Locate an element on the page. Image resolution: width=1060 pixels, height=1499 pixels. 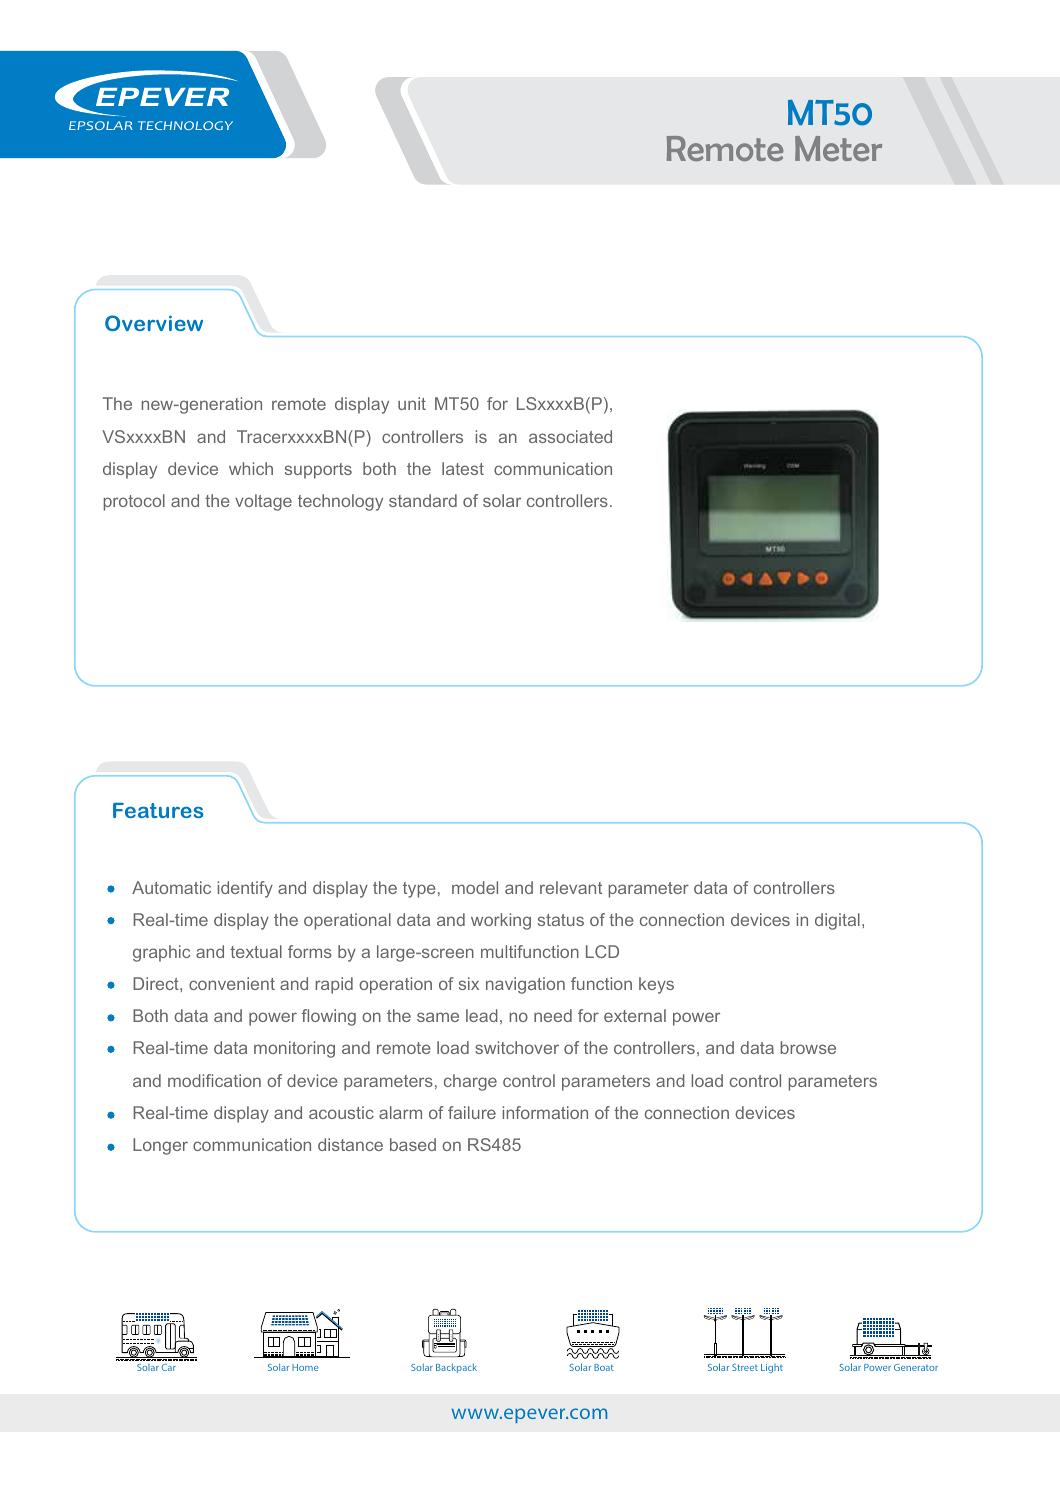
unit is located at coordinates (412, 403).
